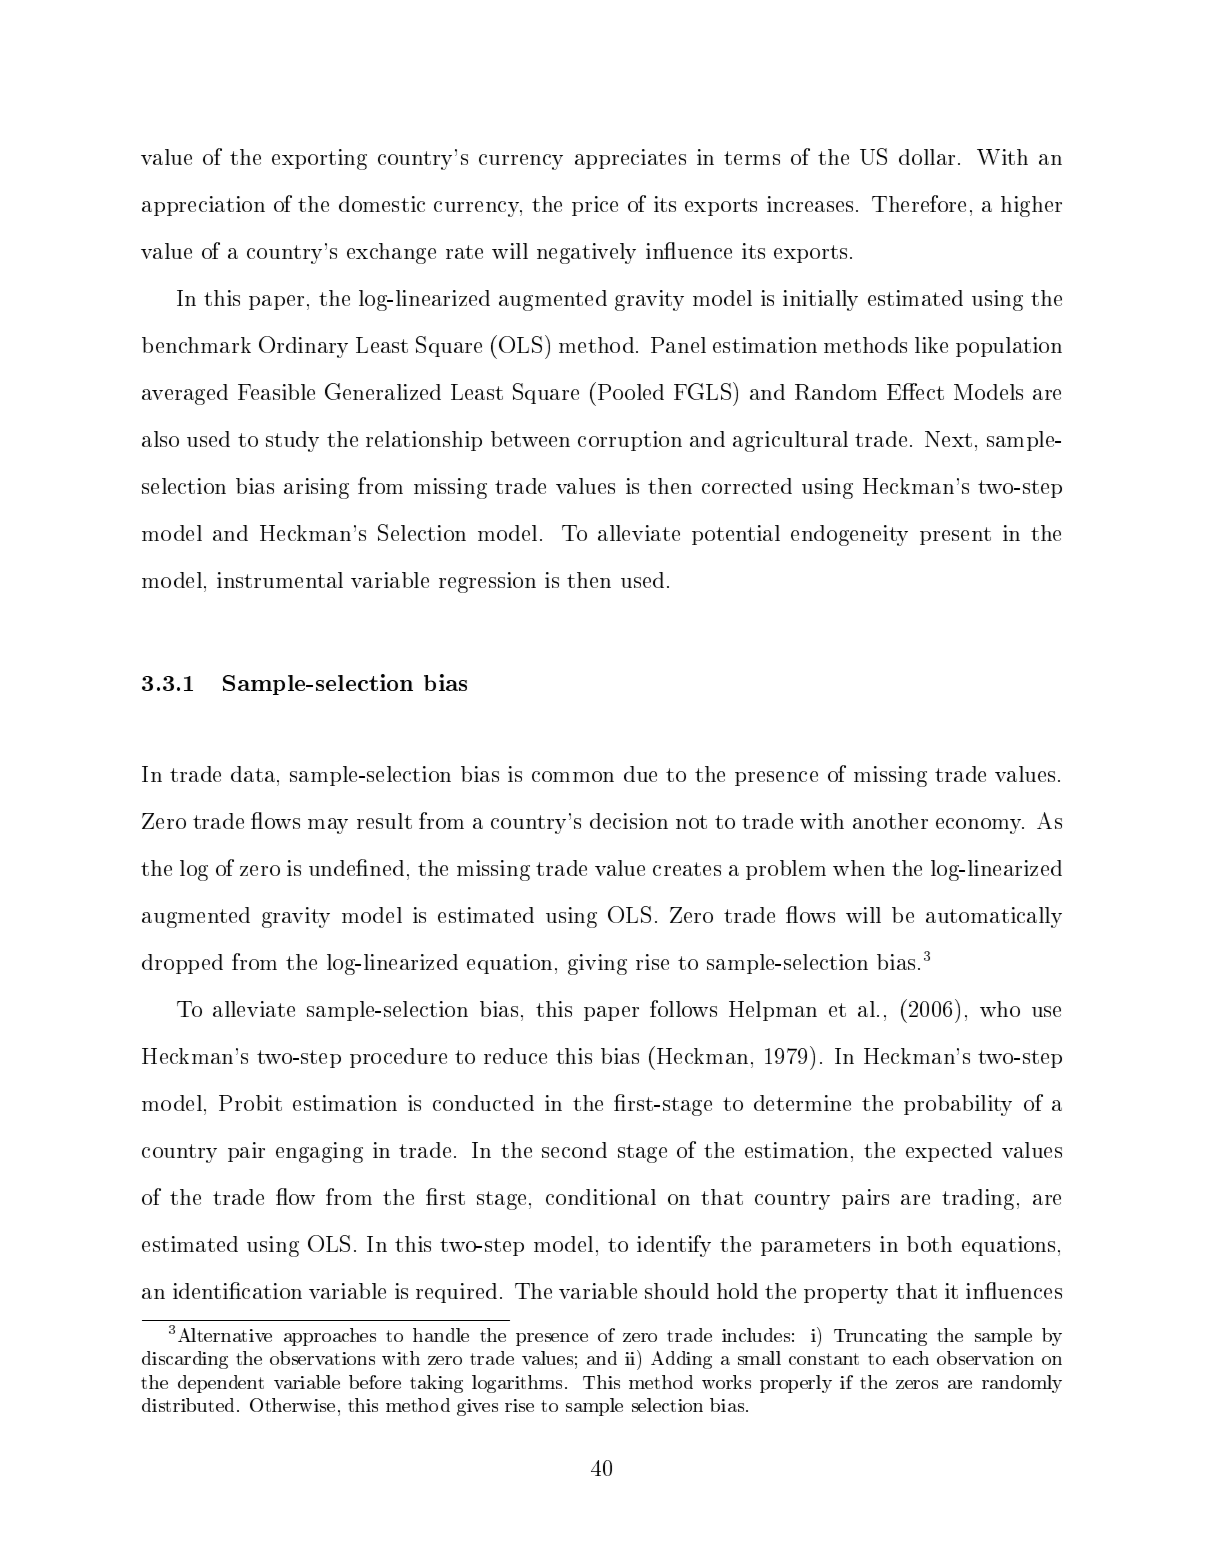 This screenshot has width=1205, height=1559. I want to click on giving, so click(597, 964).
